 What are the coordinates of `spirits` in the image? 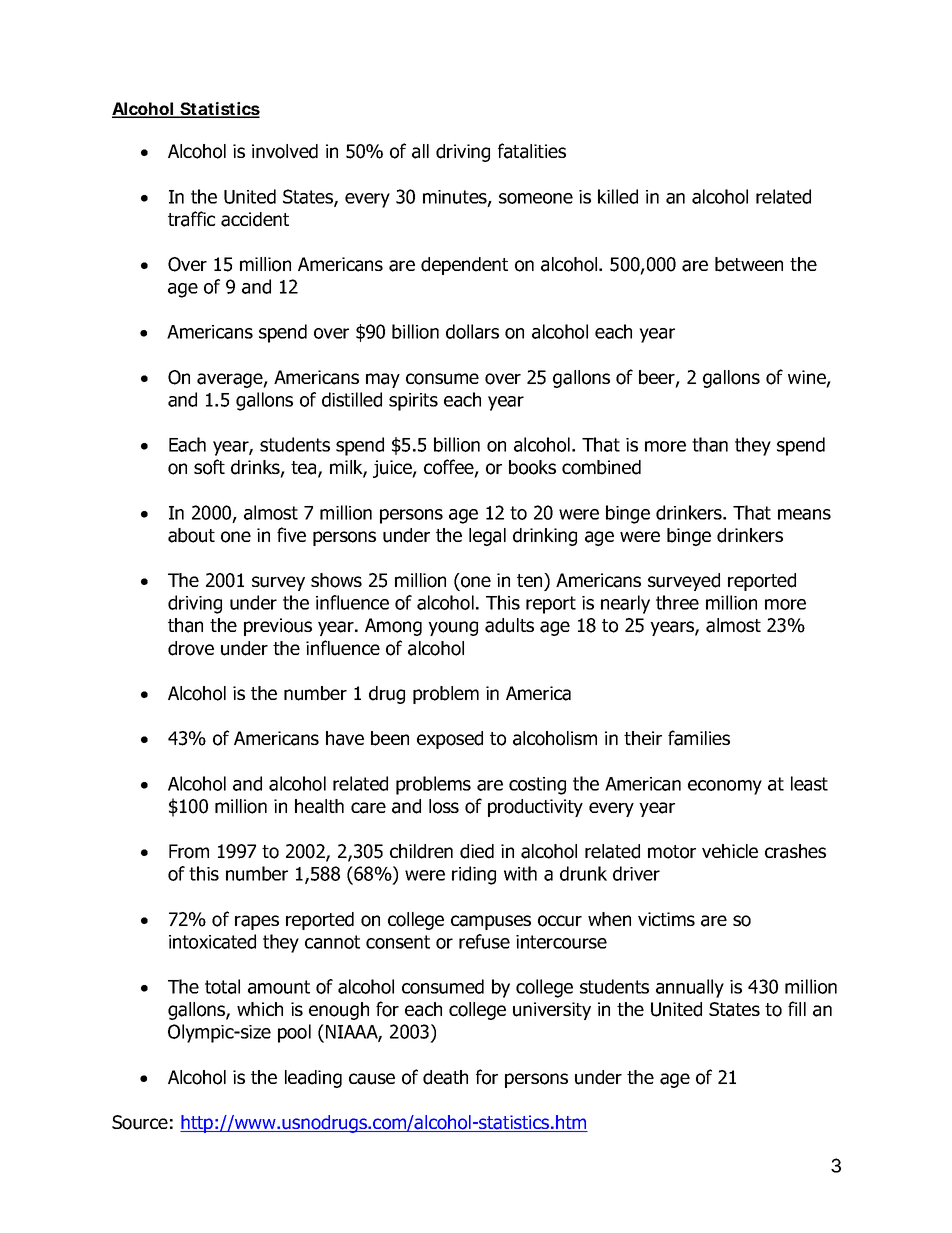 It's located at (413, 402).
